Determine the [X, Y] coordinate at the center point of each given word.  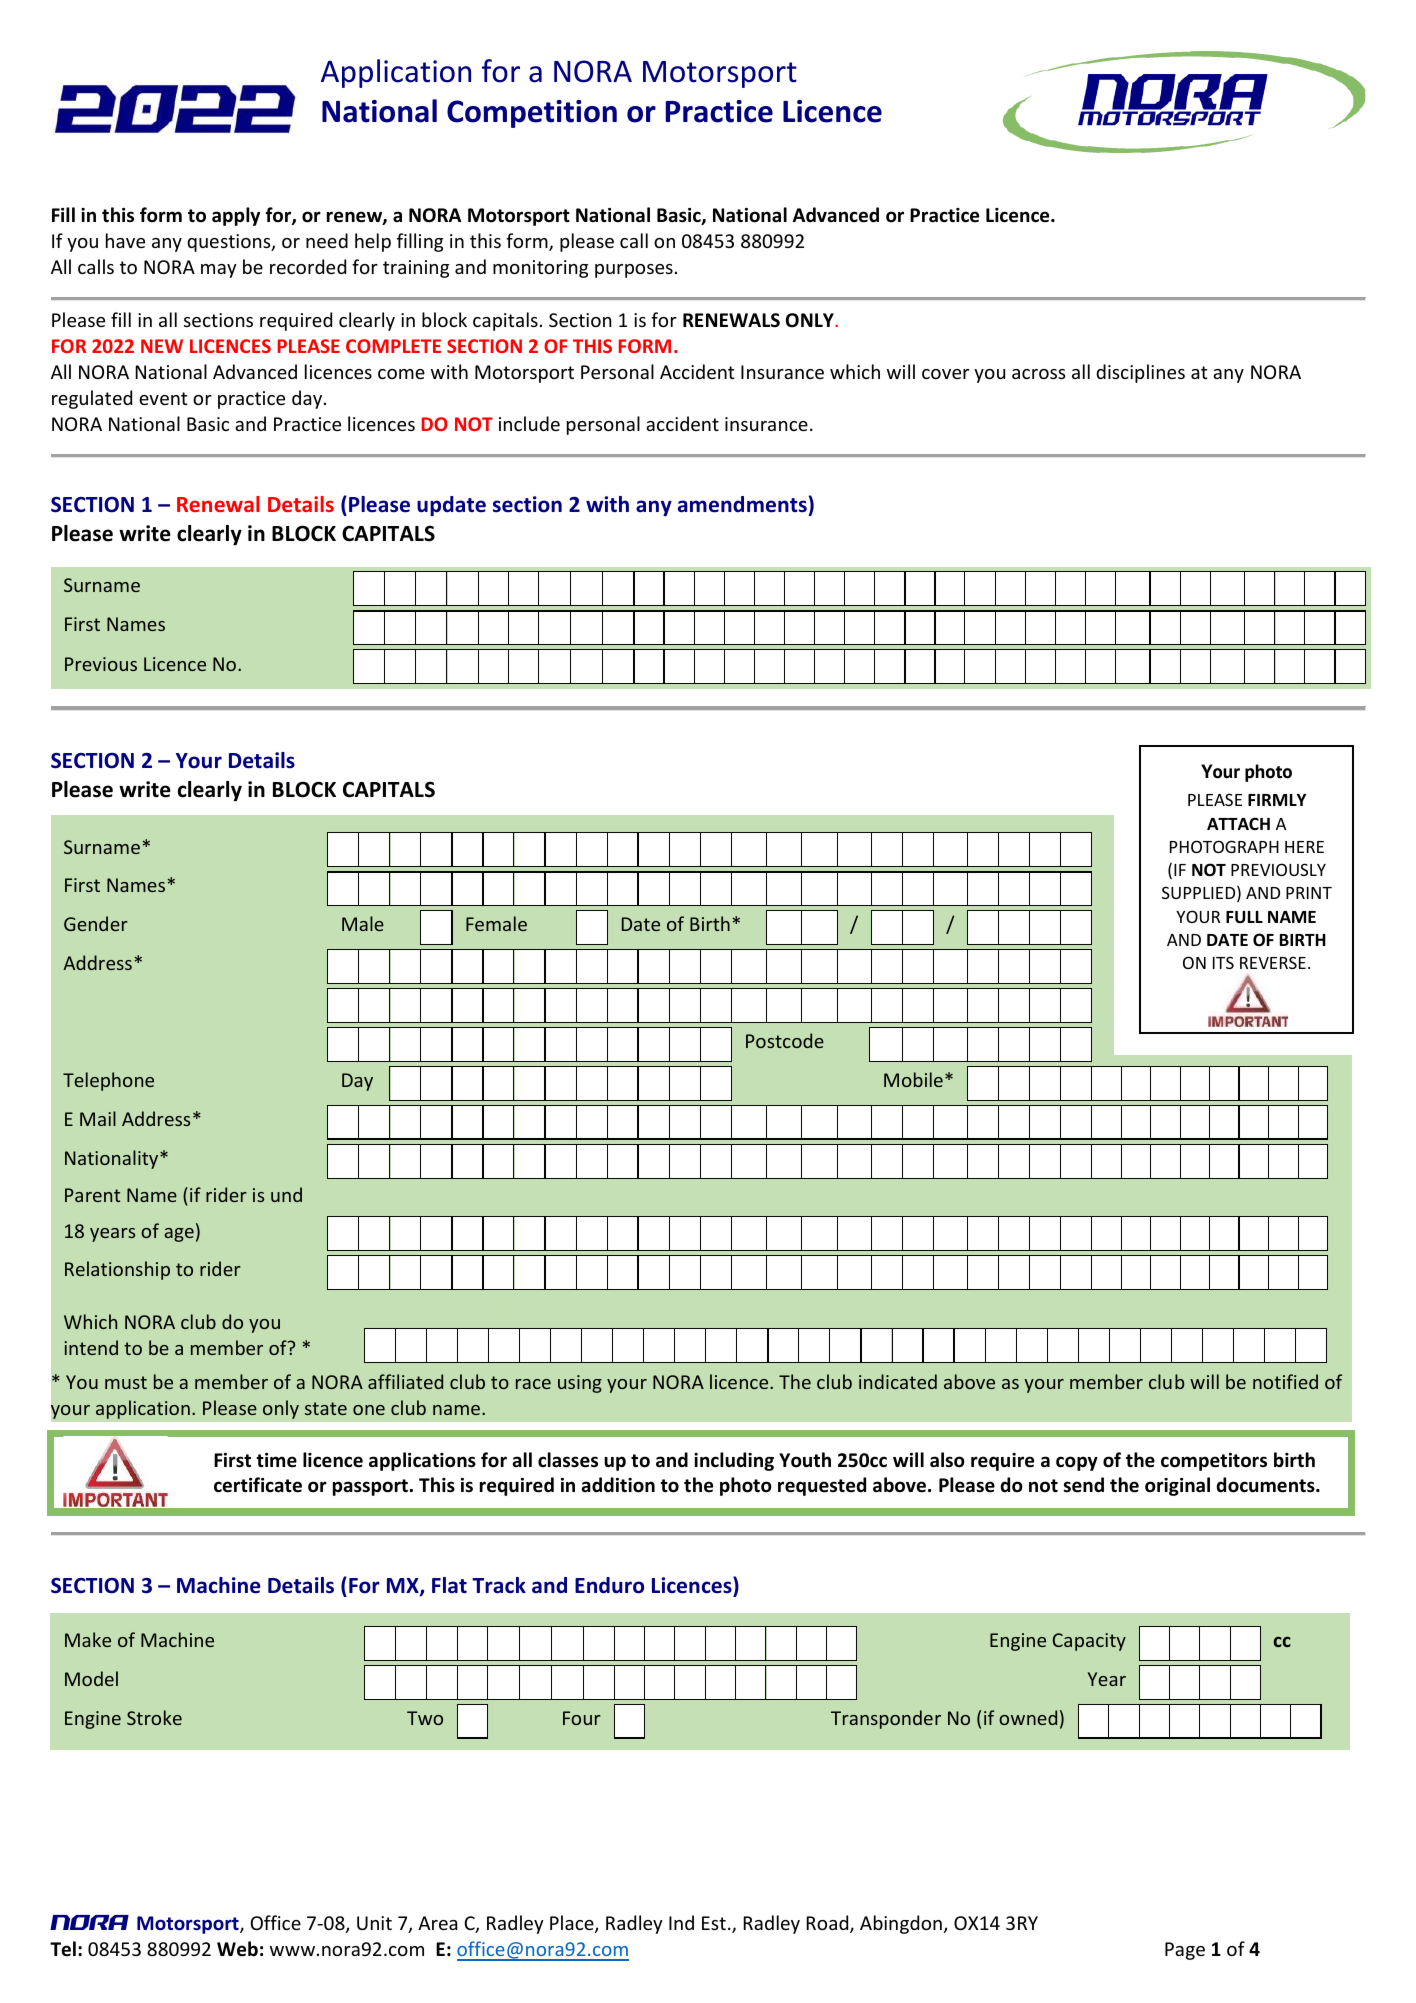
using [580, 1384]
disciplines [1140, 373]
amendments [742, 504]
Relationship [117, 1270]
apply [236, 216]
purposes [634, 271]
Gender [96, 923]
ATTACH [1238, 823]
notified [1285, 1381]
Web [237, 1949]
